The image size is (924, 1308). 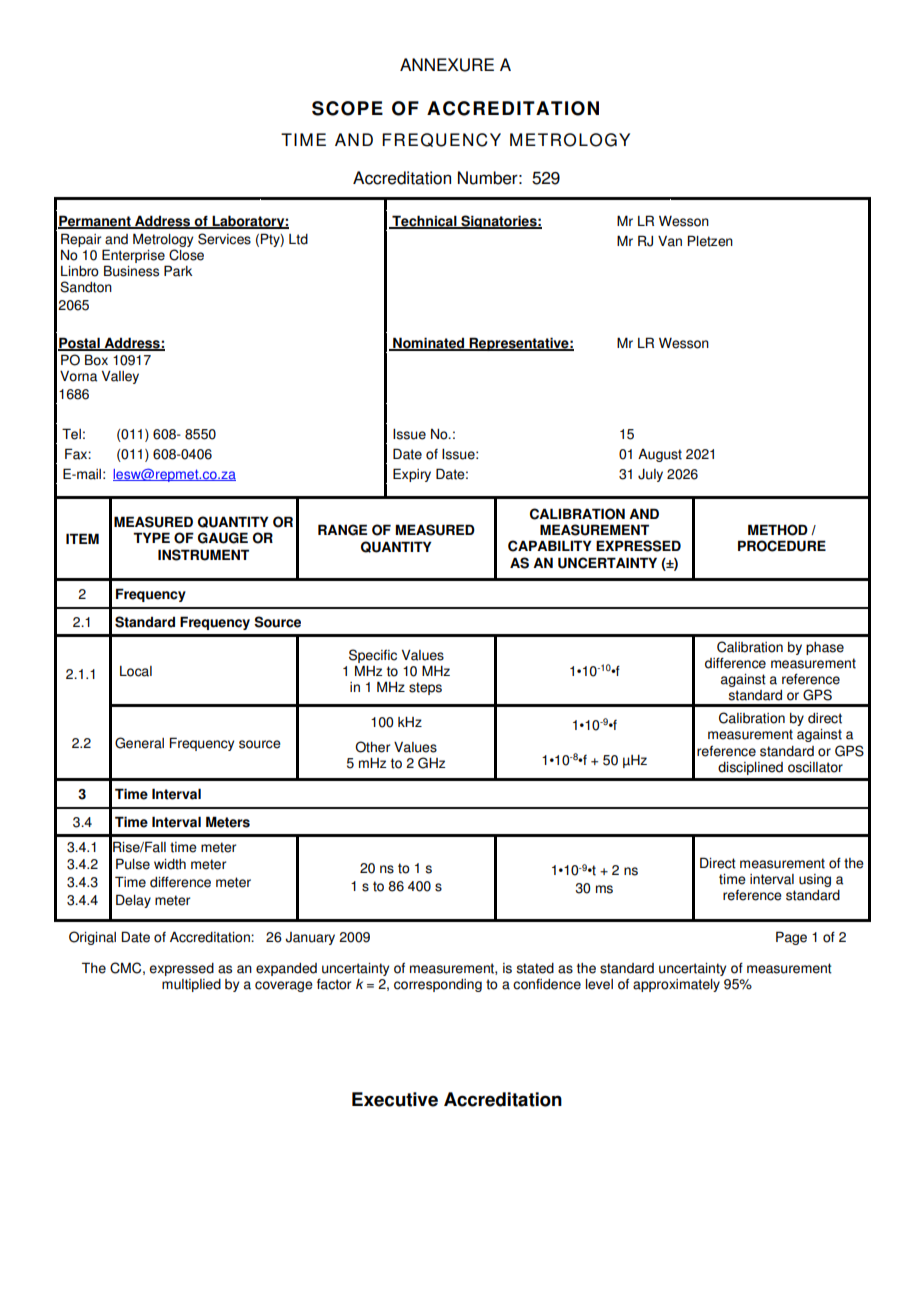 I want to click on Expiry, so click(x=412, y=475).
